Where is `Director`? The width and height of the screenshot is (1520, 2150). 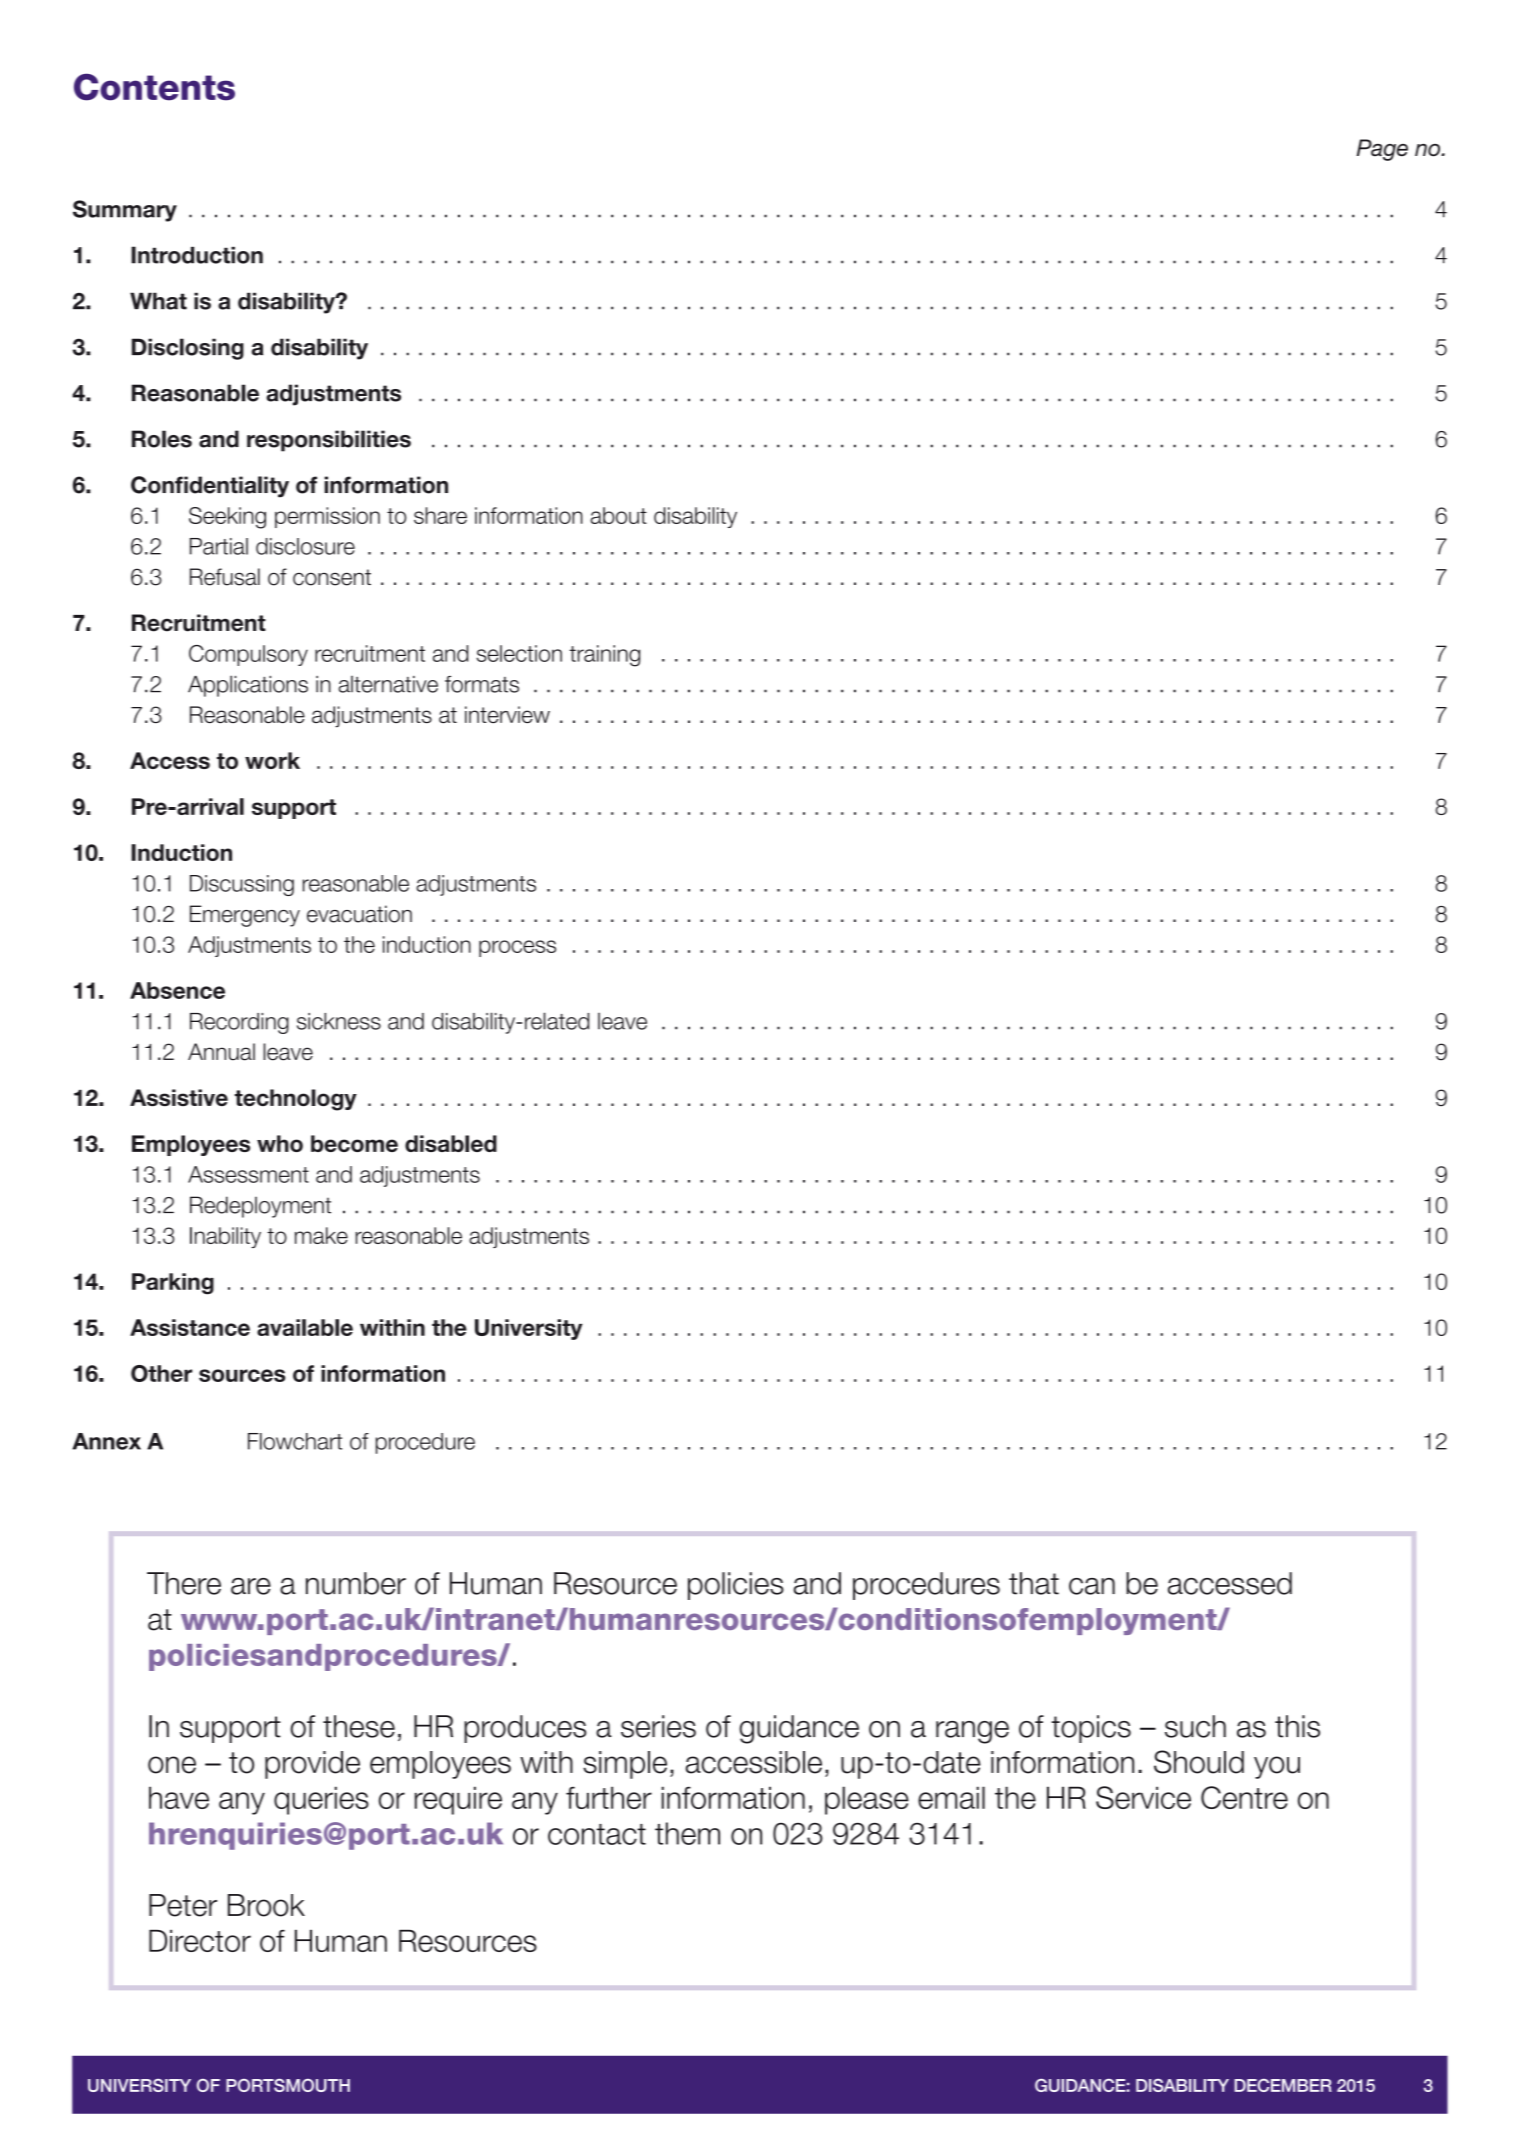
Director is located at coordinates (200, 1941).
